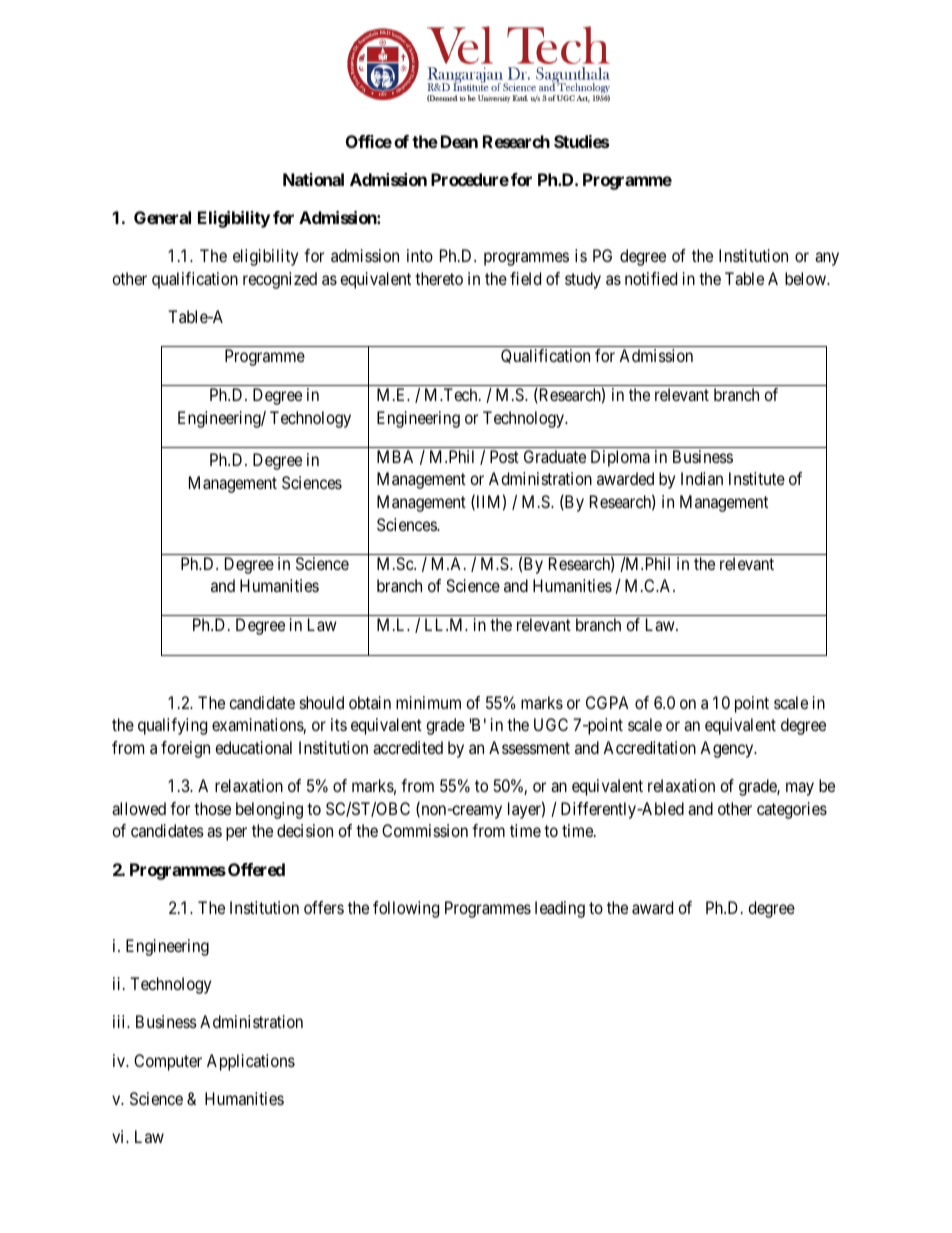  Describe the element at coordinates (702, 478) in the screenshot. I see `Indian` at that location.
